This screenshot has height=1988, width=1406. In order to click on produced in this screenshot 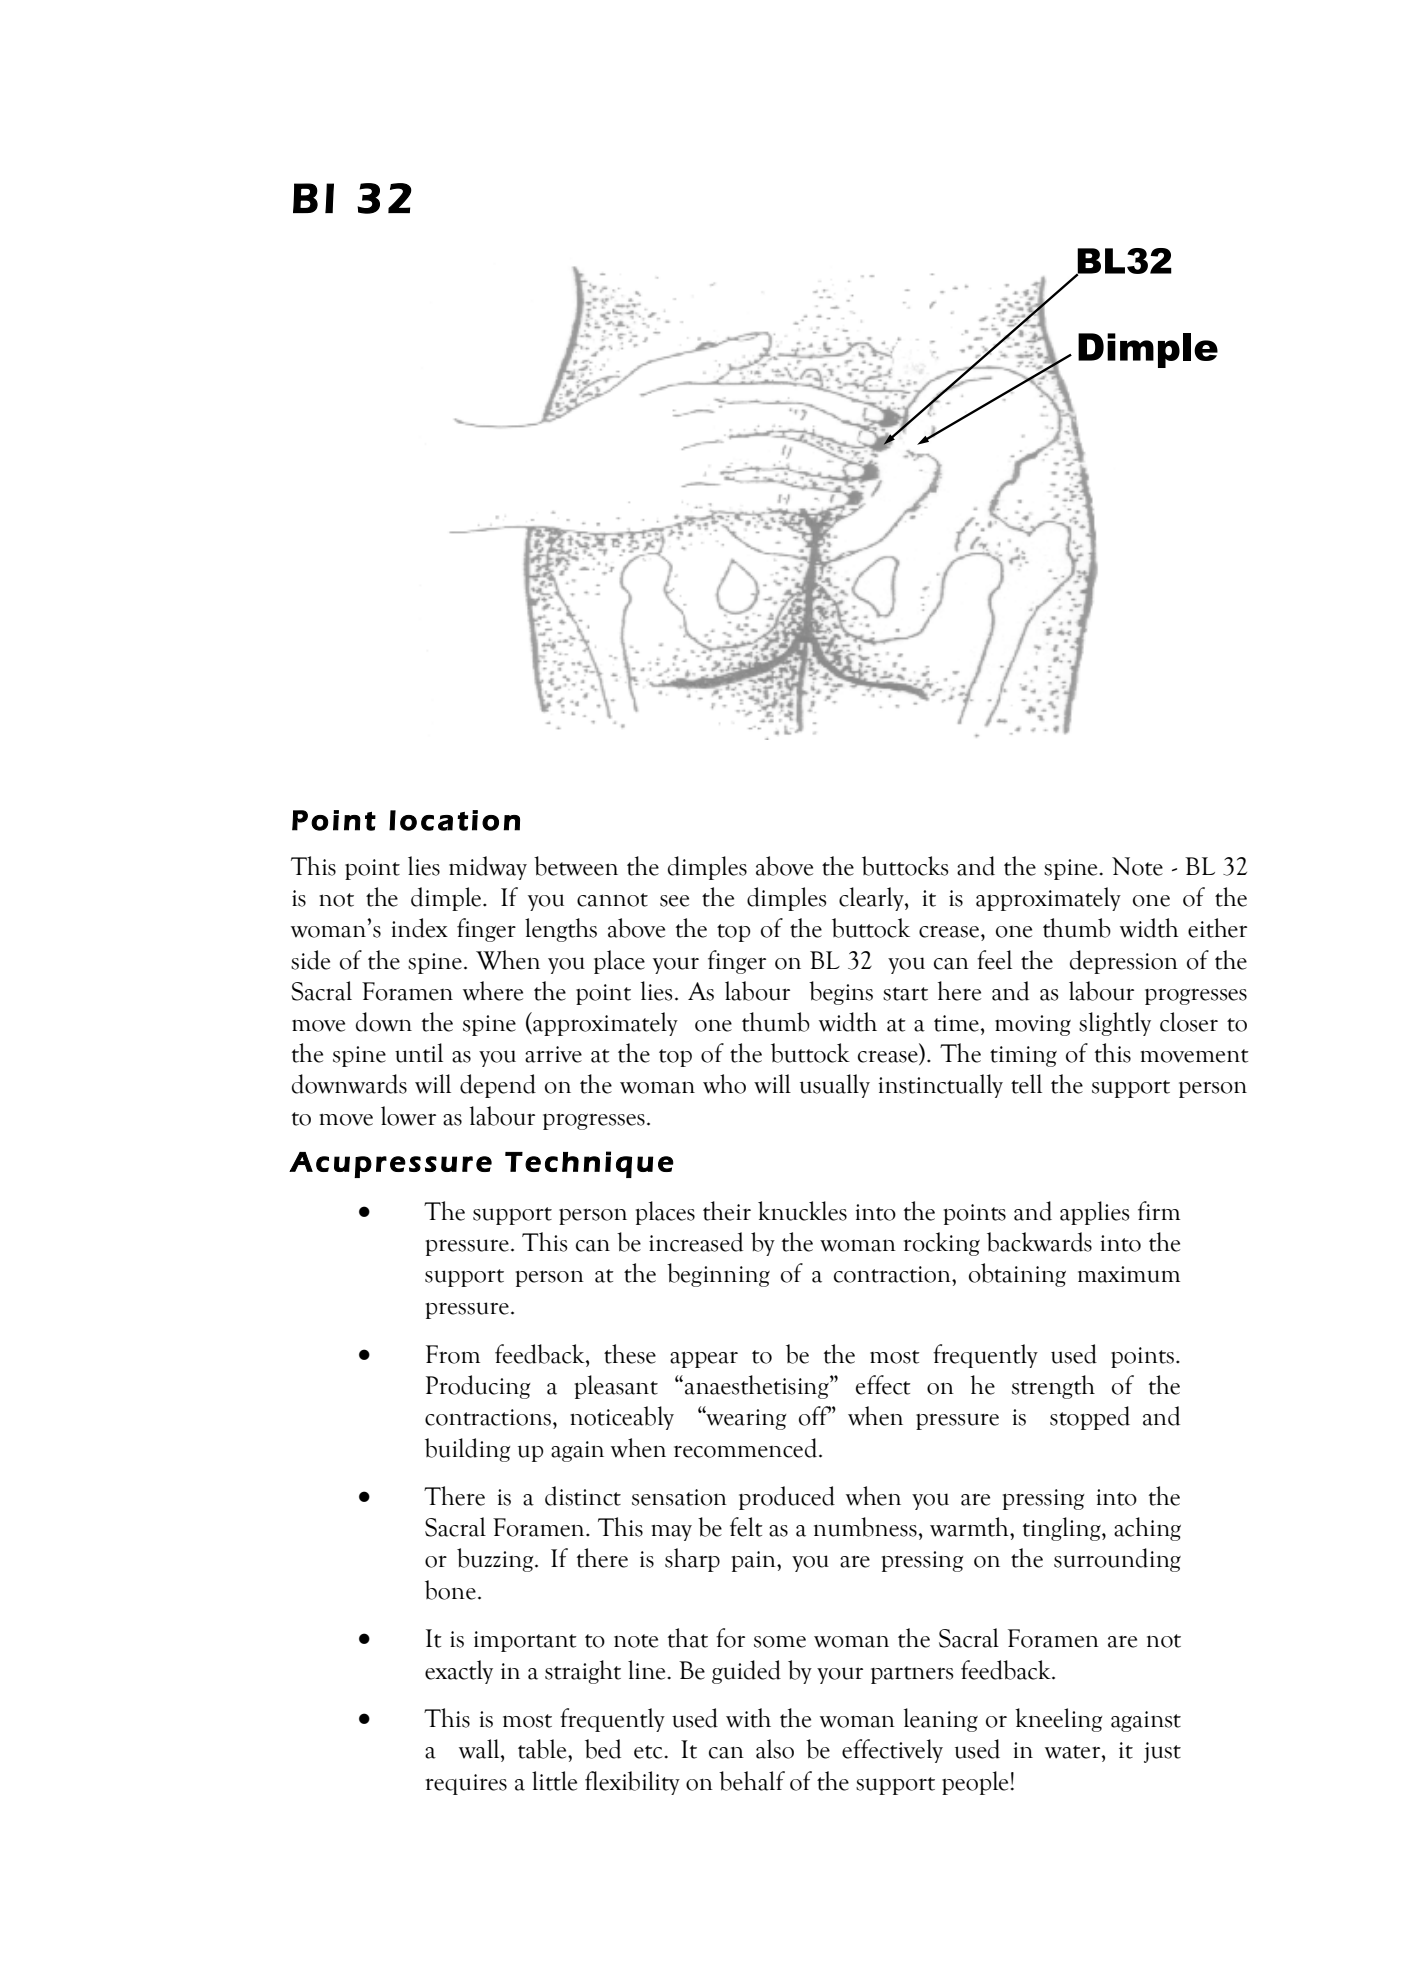, I will do `click(787, 1498)`.
